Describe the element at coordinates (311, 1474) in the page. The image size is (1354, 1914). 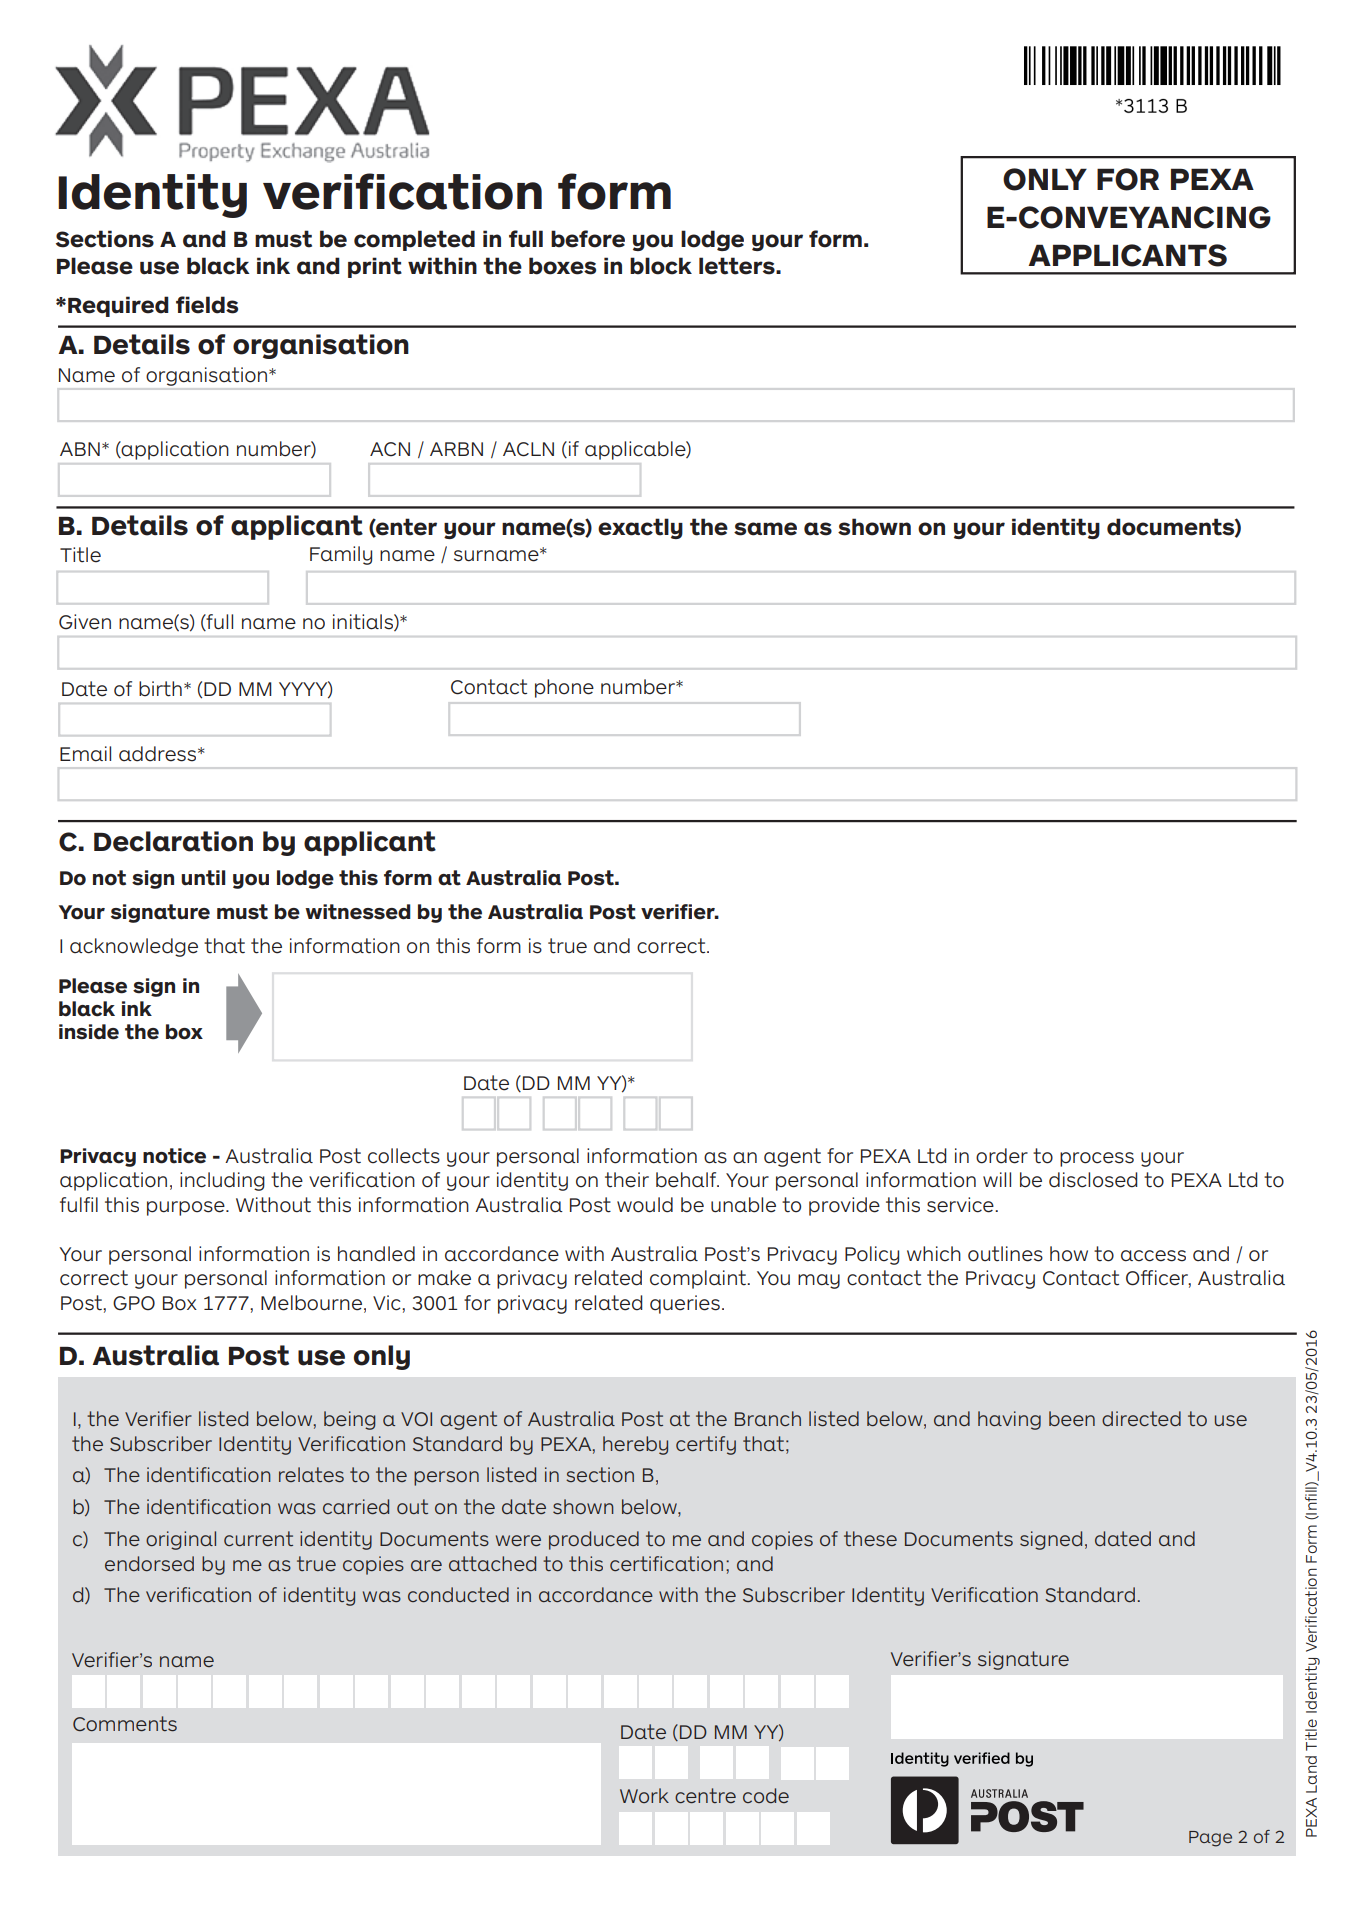
I see `relates` at that location.
